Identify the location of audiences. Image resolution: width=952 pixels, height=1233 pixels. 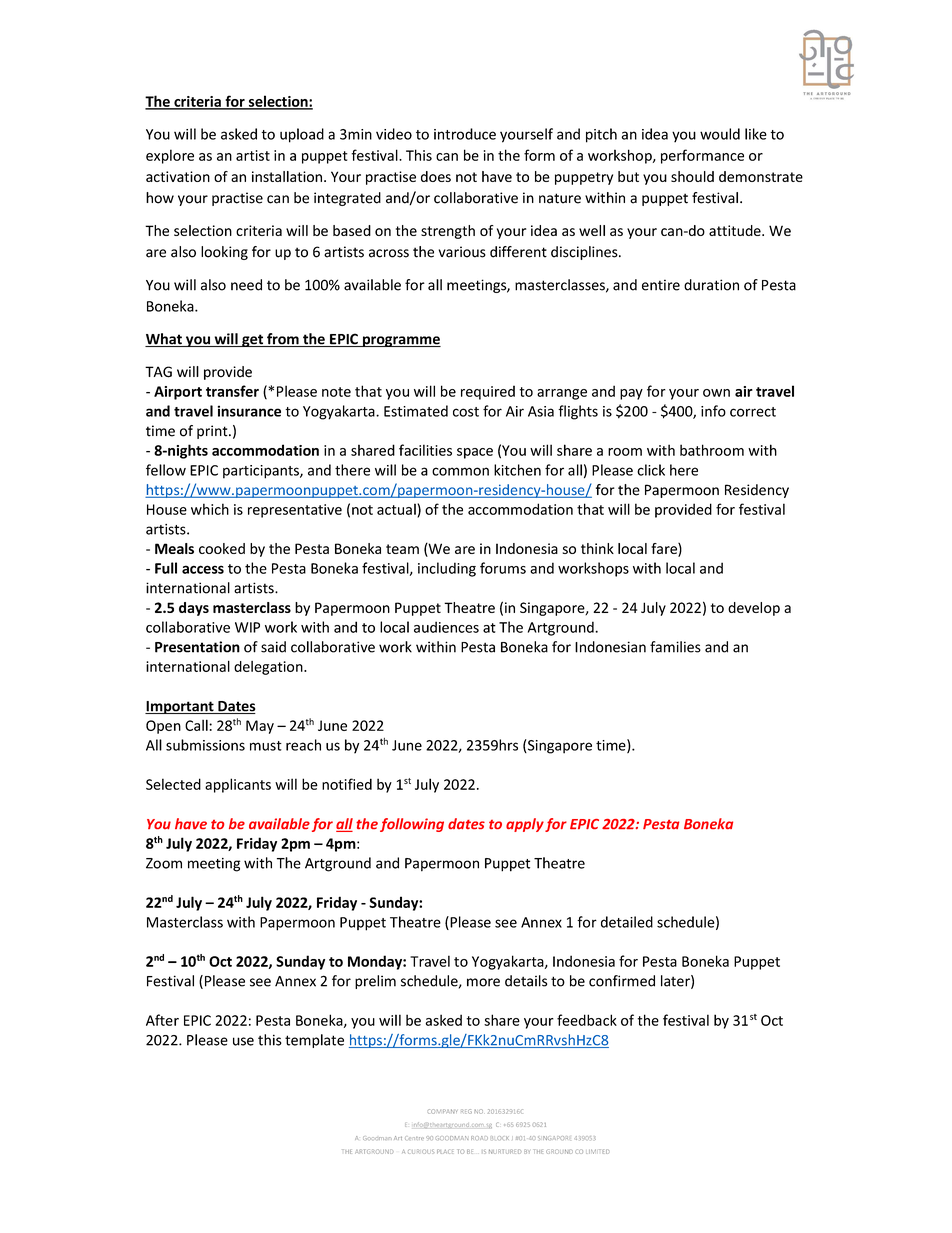
(446, 627).
